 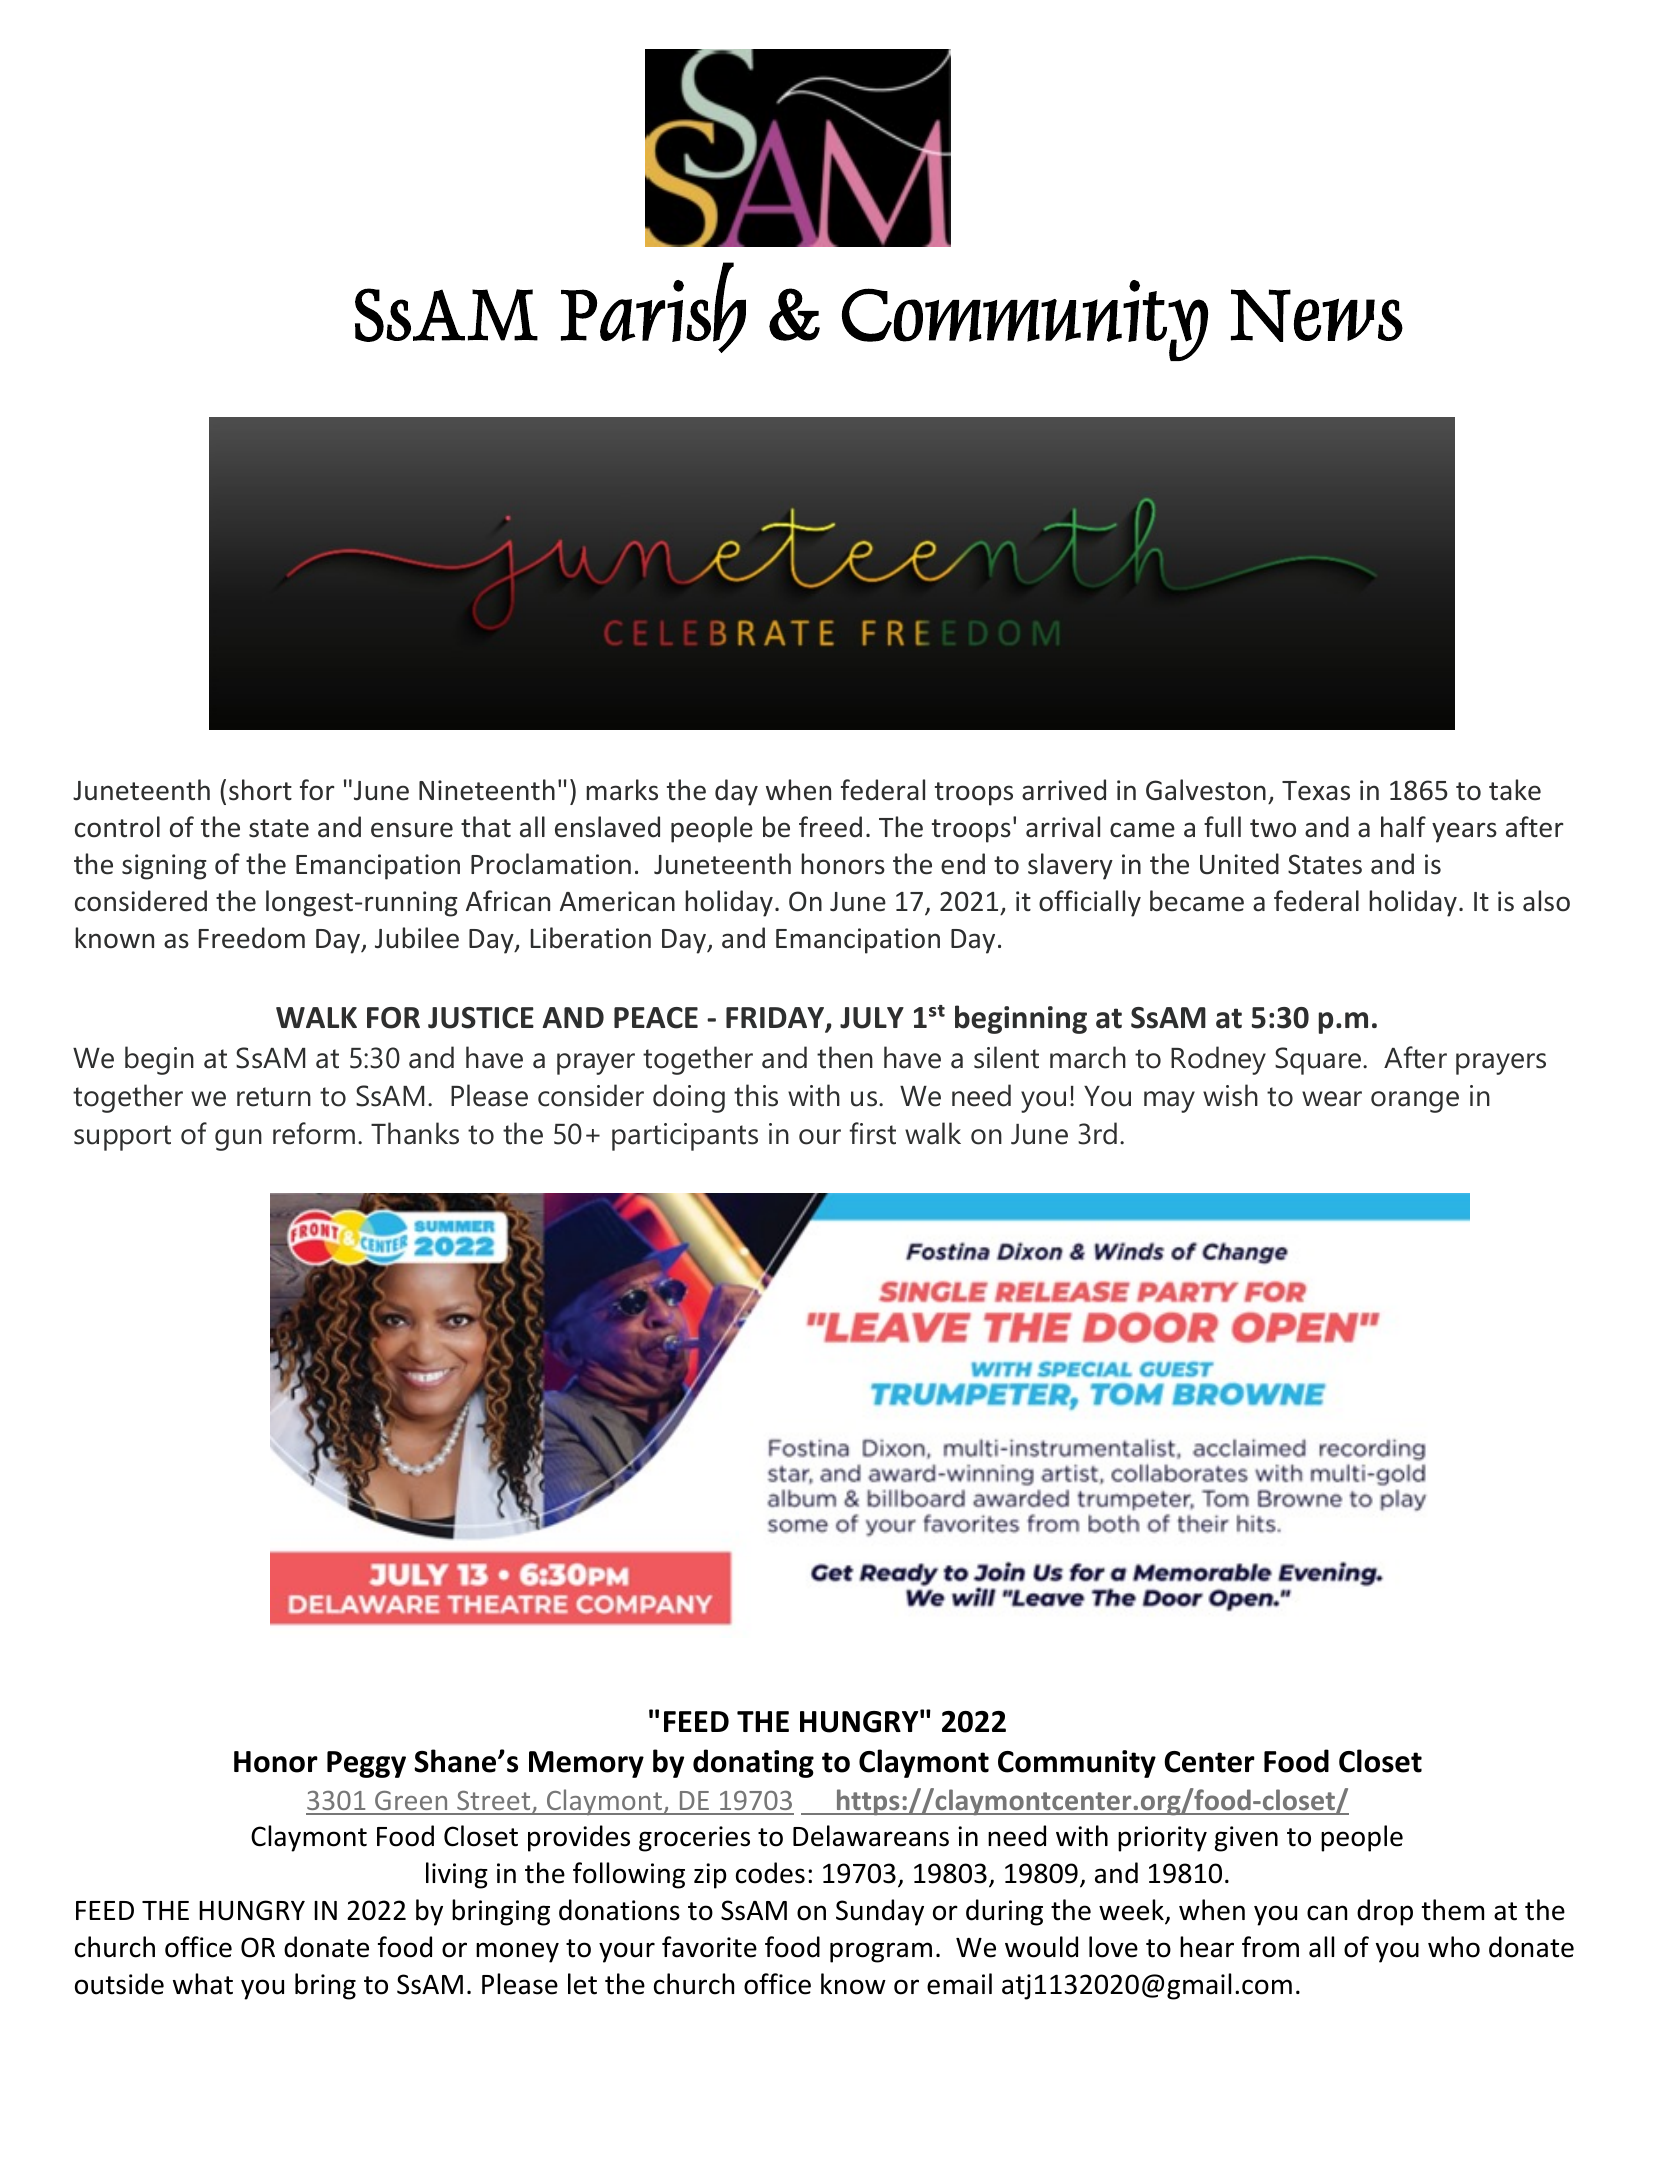 I want to click on short, so click(x=260, y=790).
